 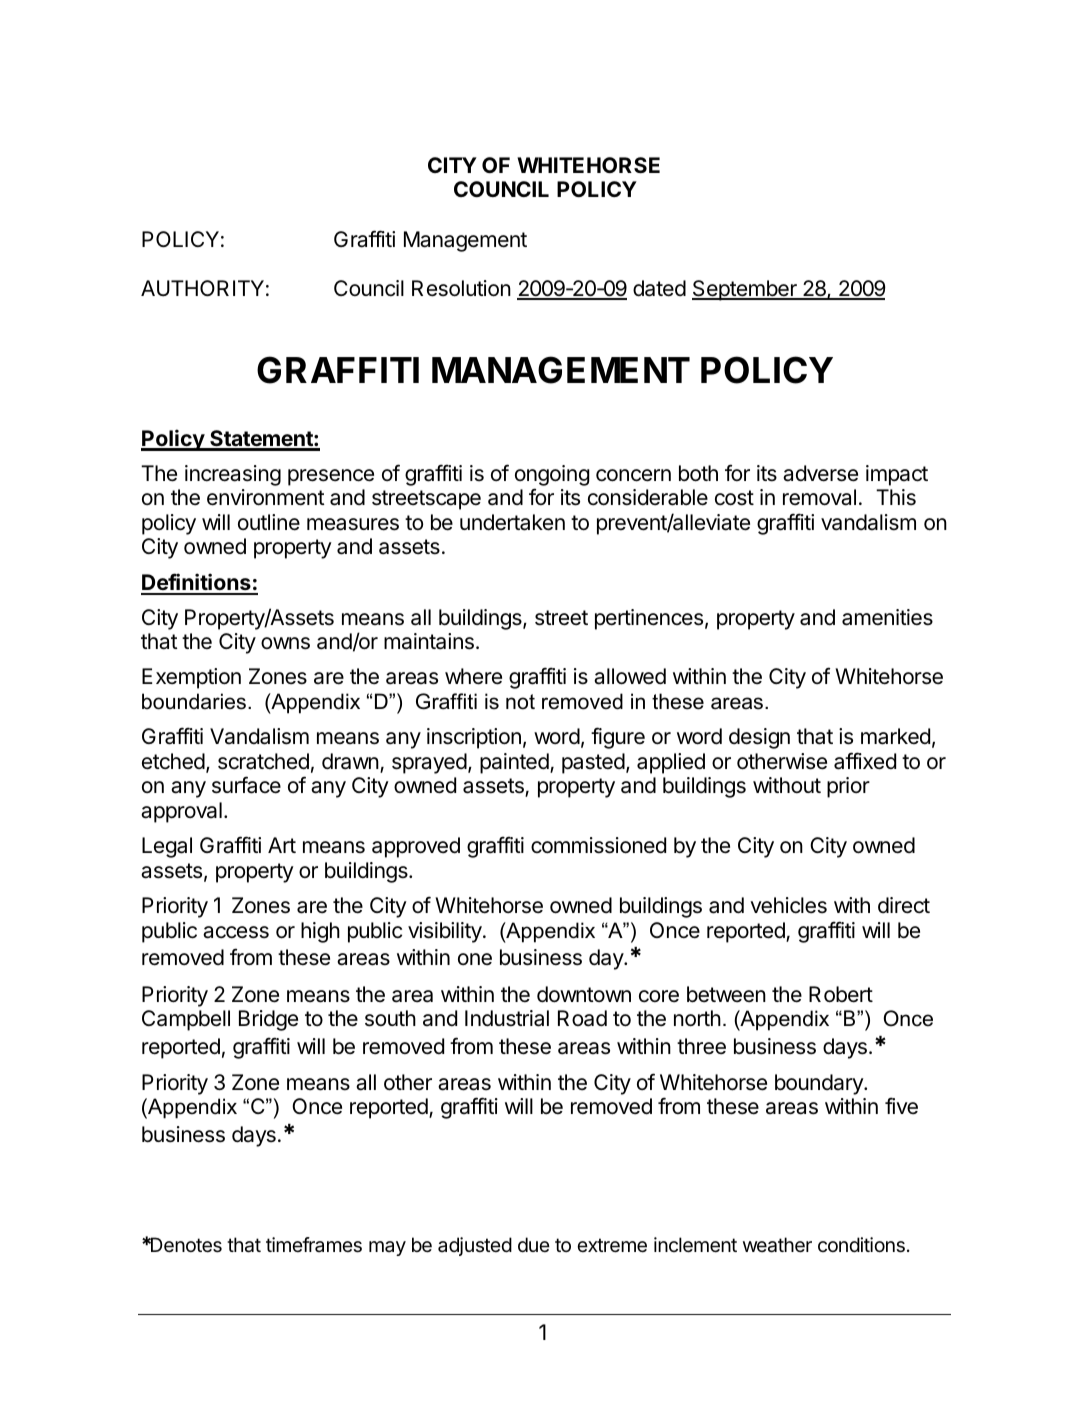 What do you see at coordinates (514, 763) in the screenshot?
I see `painted` at bounding box center [514, 763].
